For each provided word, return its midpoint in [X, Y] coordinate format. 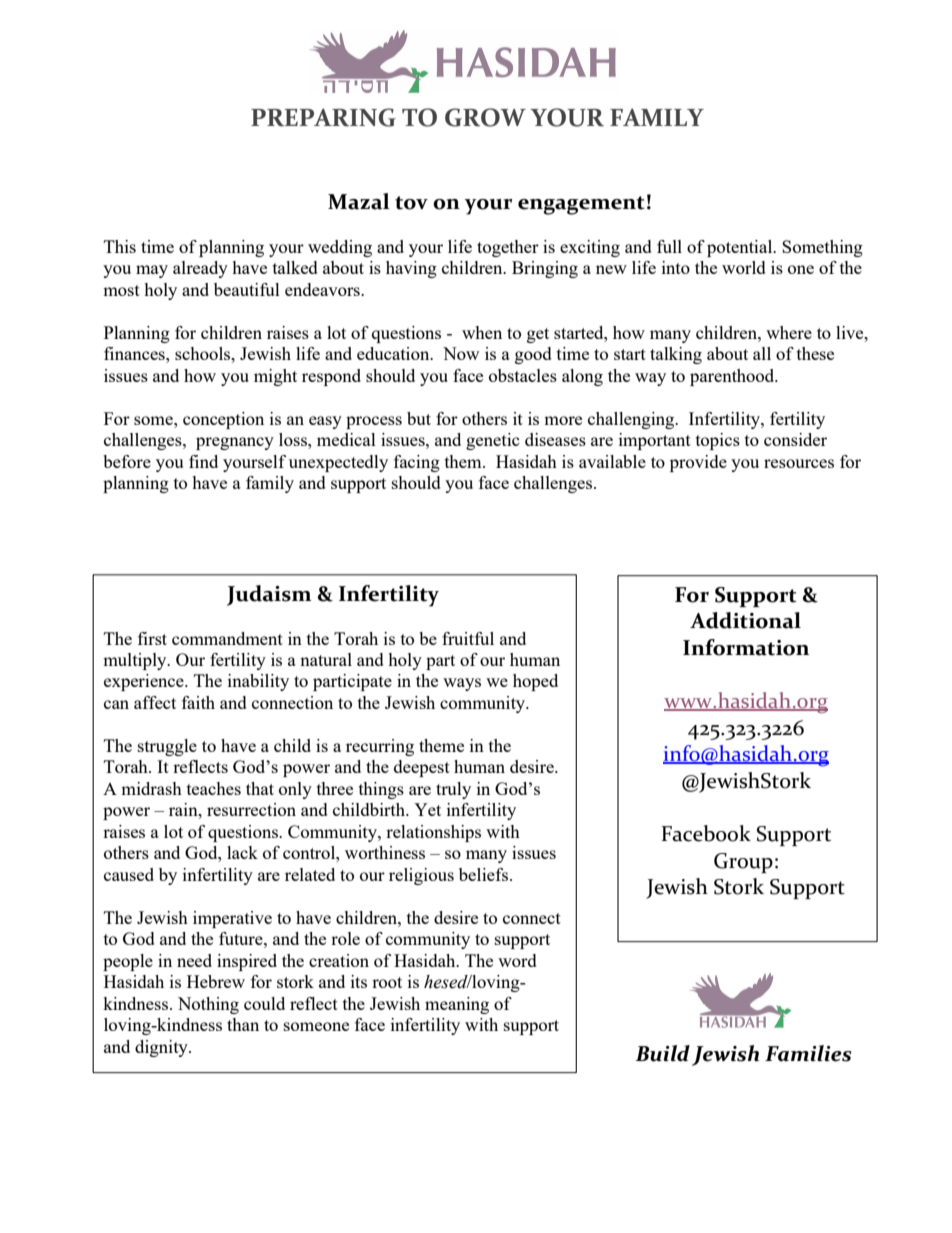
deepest [422, 768]
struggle [167, 747]
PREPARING [323, 117]
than [243, 1024]
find [203, 461]
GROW [485, 117]
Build [662, 1053]
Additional [745, 620]
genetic [493, 441]
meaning [457, 1005]
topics [718, 441]
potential [741, 248]
